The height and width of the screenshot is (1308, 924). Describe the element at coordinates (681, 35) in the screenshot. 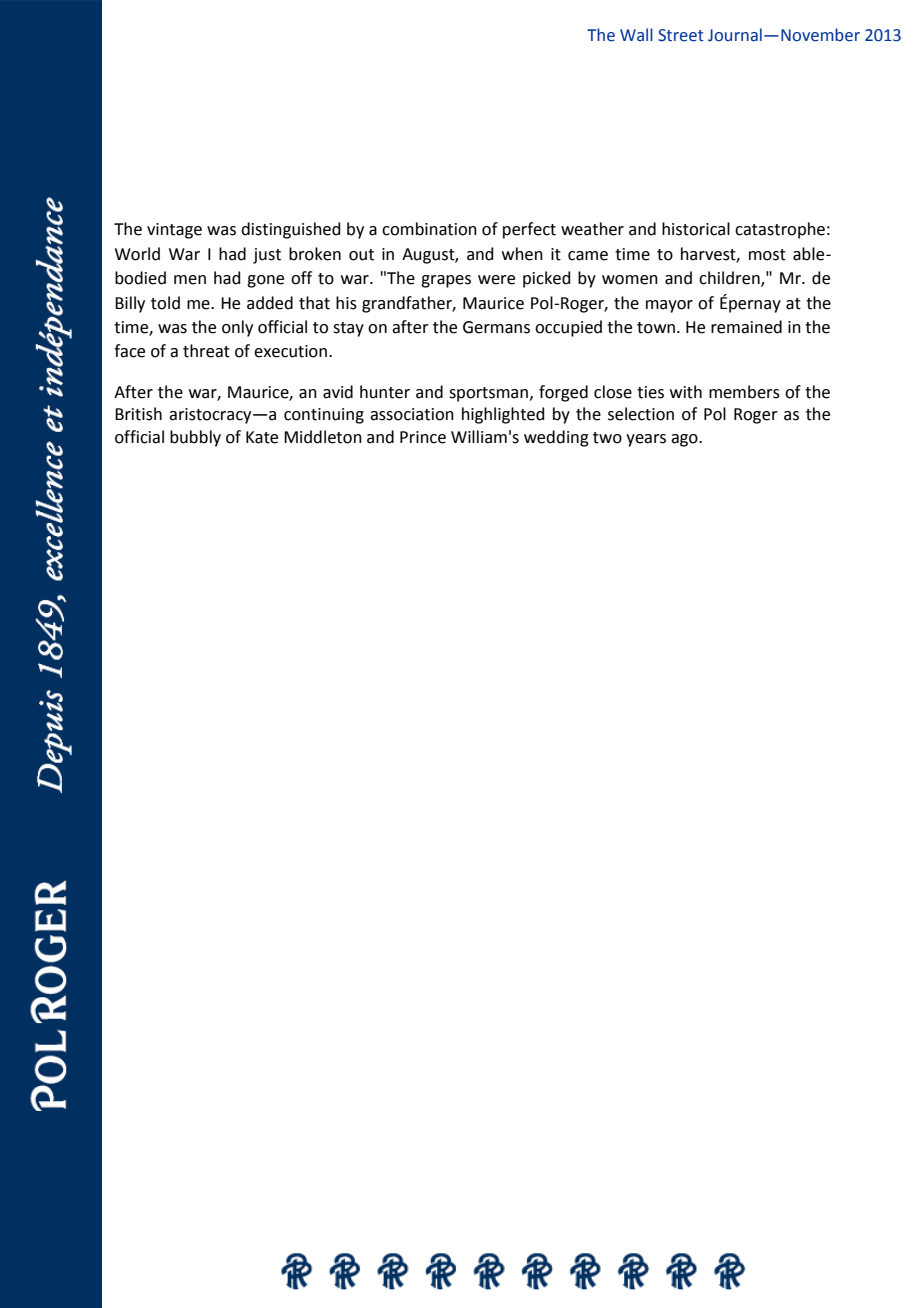

I see `Street` at that location.
